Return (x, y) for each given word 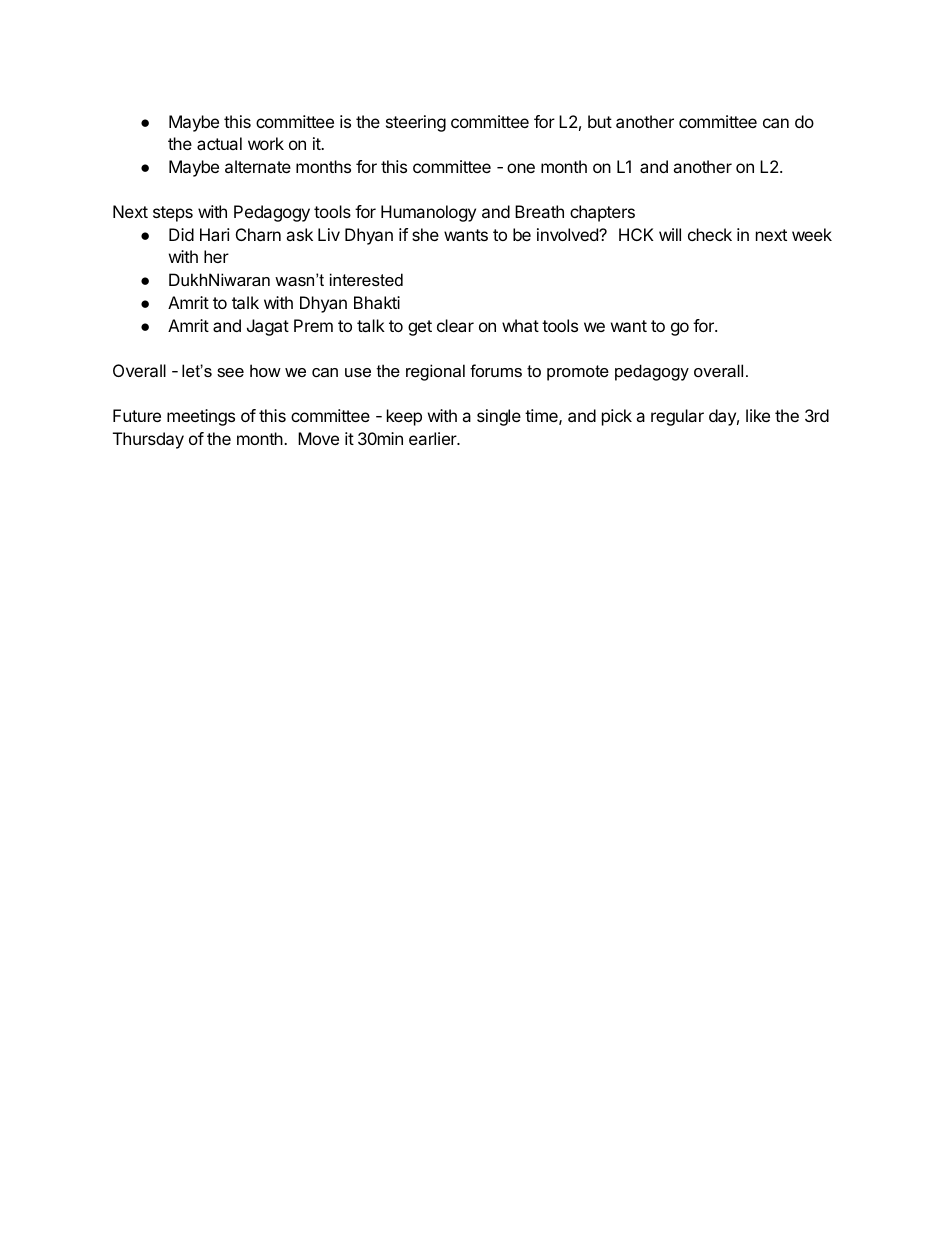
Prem (313, 325)
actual (219, 143)
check (710, 234)
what (520, 325)
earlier (434, 438)
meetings (201, 417)
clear (455, 325)
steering (416, 123)
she (425, 234)
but (600, 121)
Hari (215, 234)
